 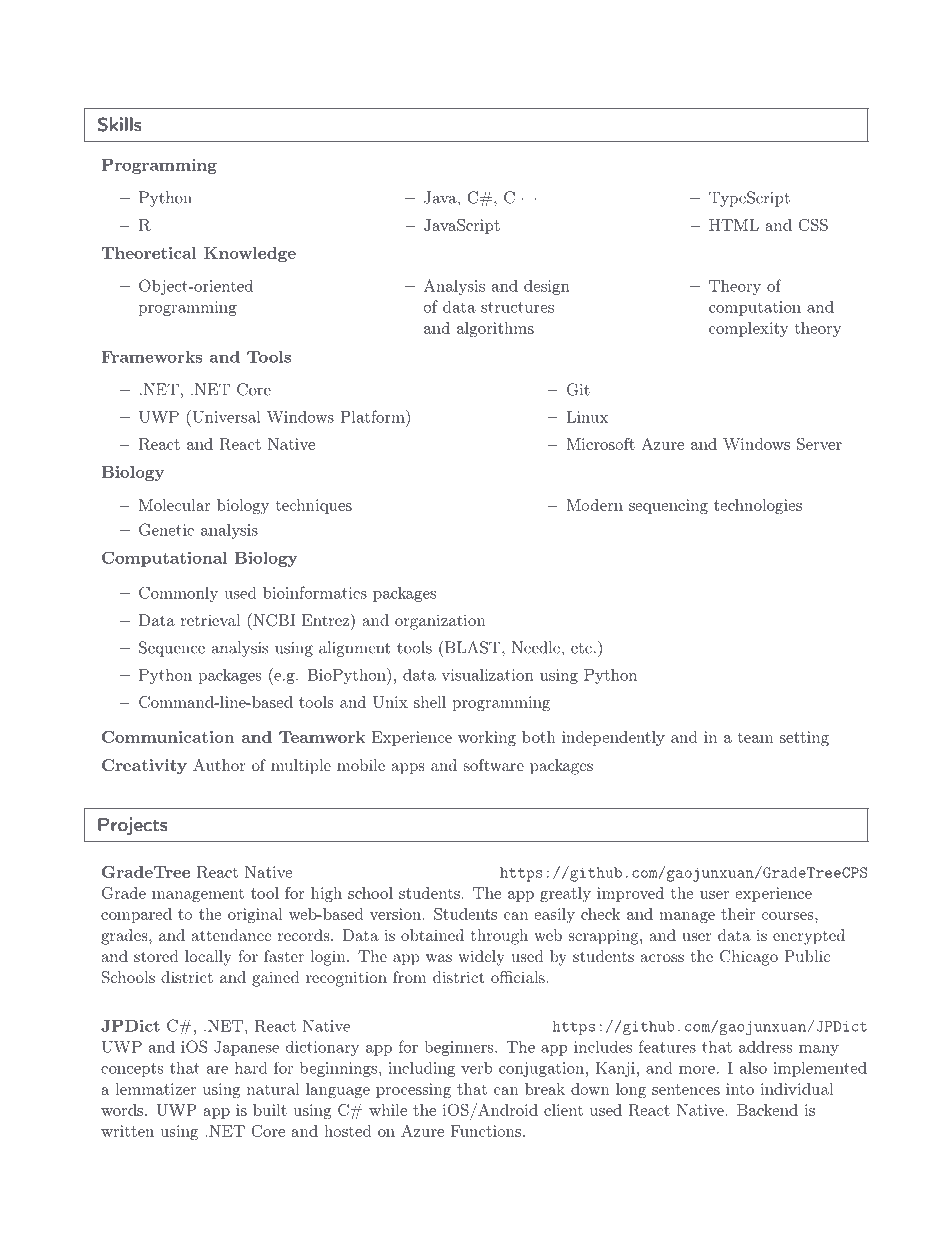 I want to click on HTML, so click(x=734, y=225).
